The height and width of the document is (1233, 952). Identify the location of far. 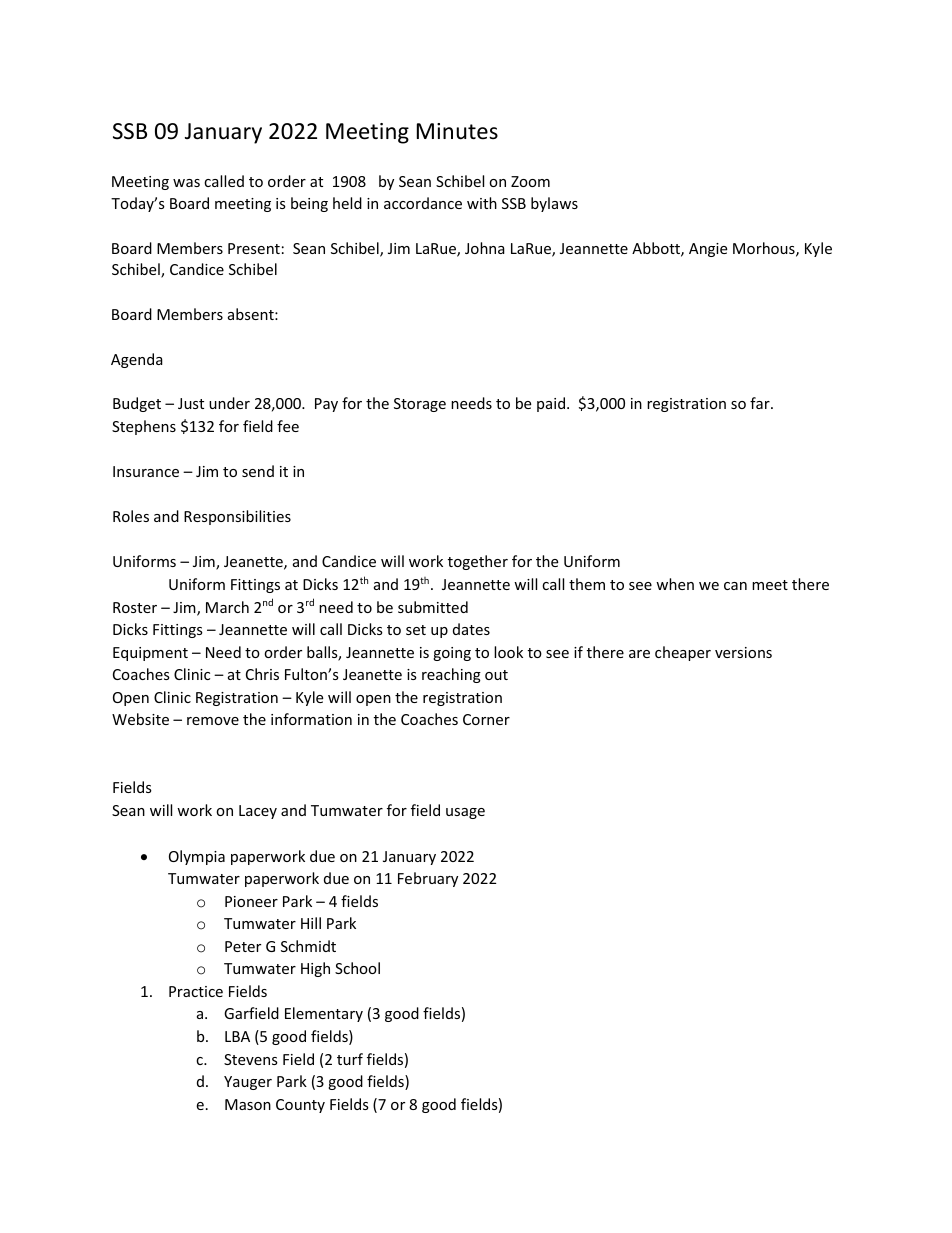
(761, 403).
